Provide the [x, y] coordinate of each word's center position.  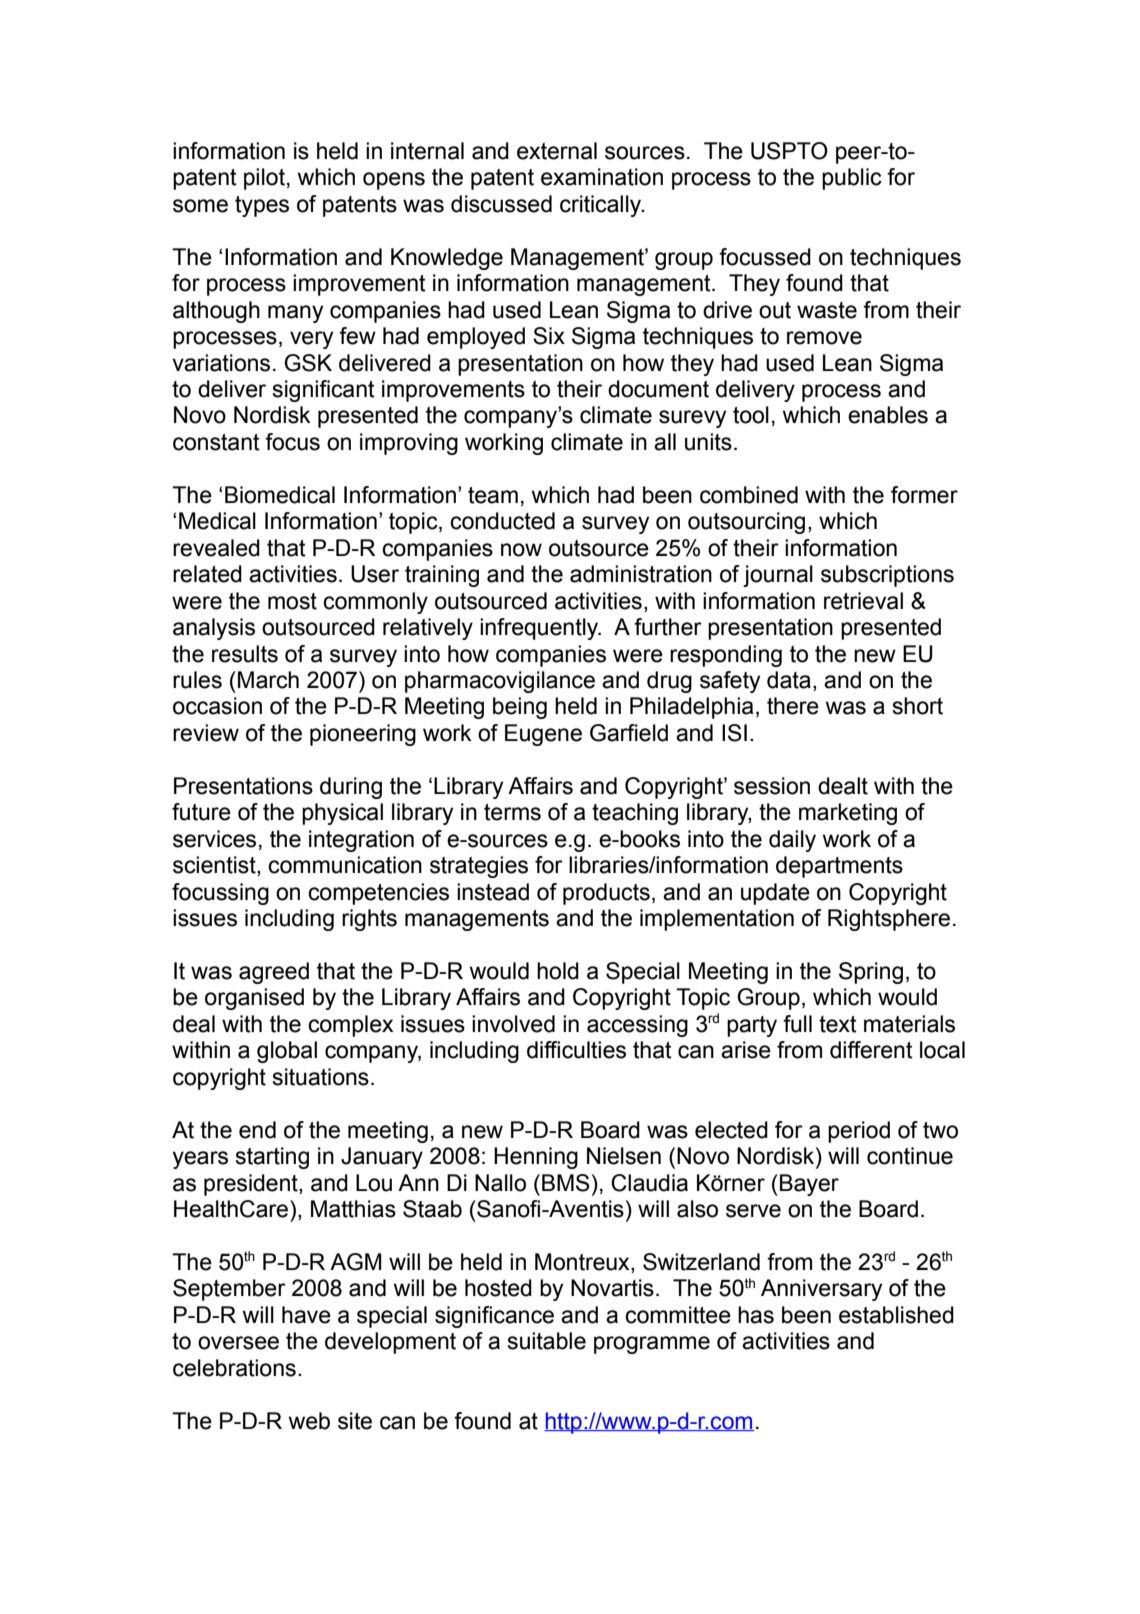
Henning [536, 1158]
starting [272, 1158]
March [268, 680]
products [606, 894]
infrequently [540, 629]
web [309, 1421]
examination [602, 177]
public [852, 179]
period [859, 1132]
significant [323, 391]
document [658, 389]
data [789, 680]
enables [888, 415]
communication [345, 865]
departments [839, 867]
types [262, 206]
